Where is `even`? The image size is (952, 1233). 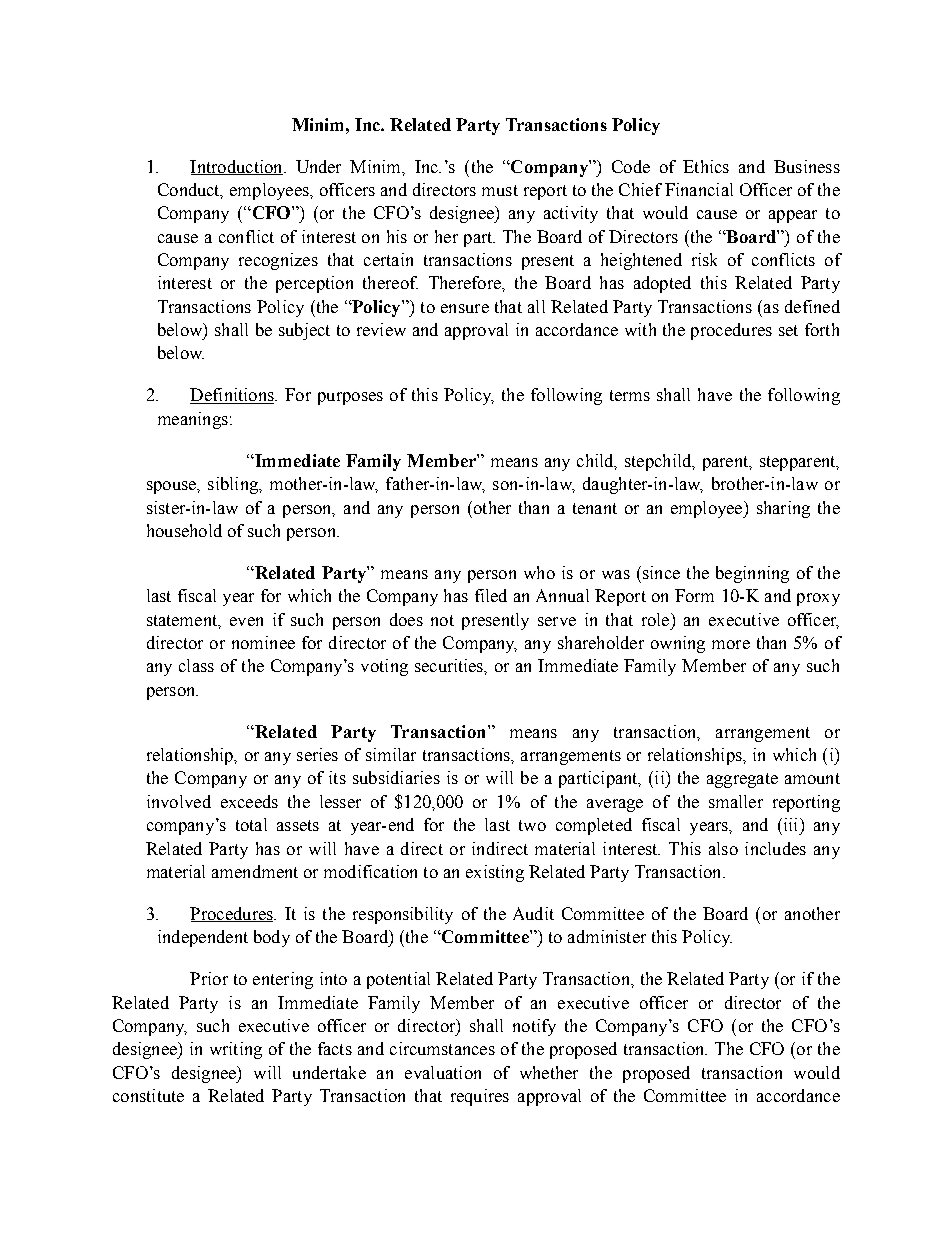 even is located at coordinates (246, 621).
